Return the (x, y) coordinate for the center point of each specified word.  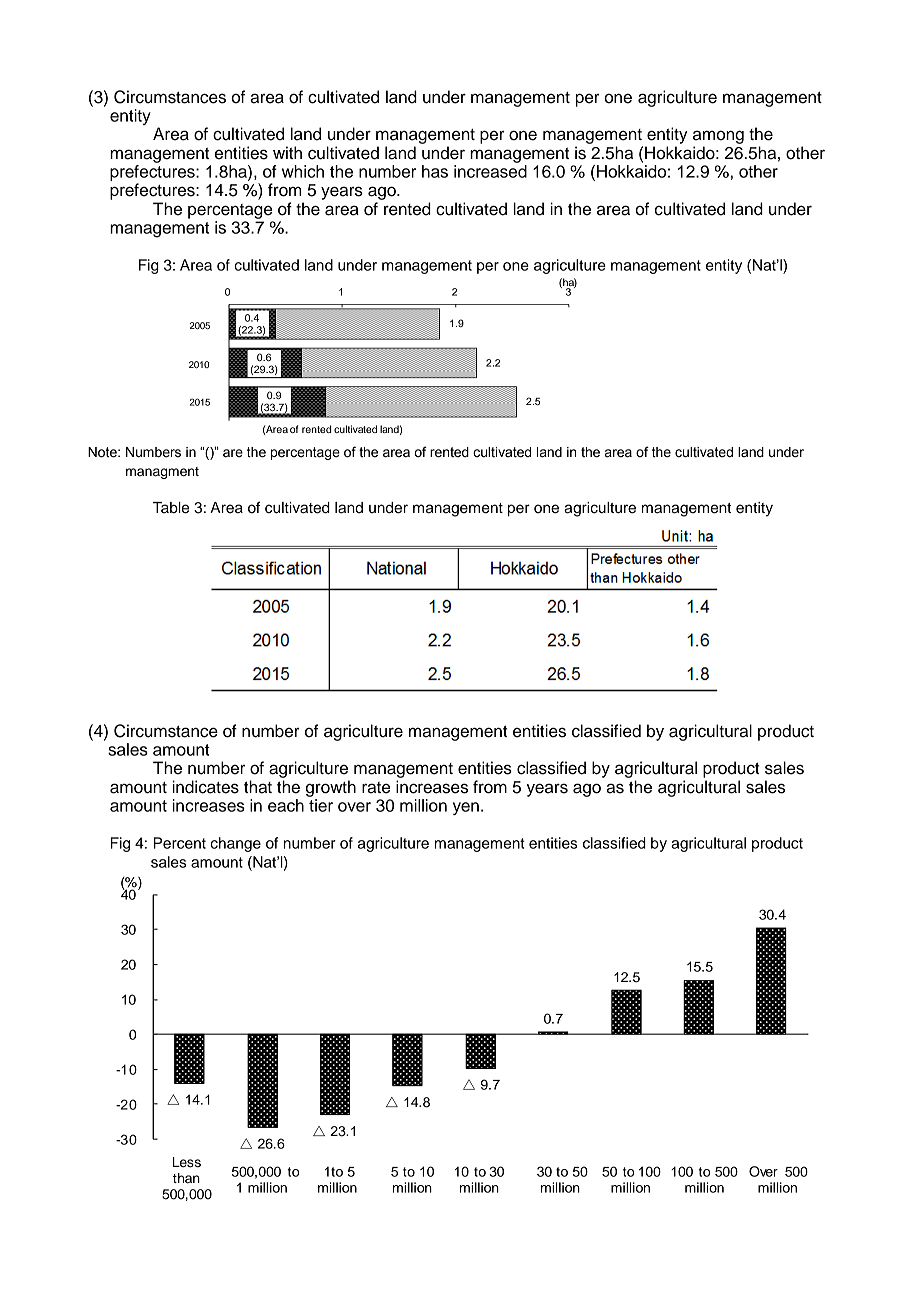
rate (376, 788)
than (186, 1178)
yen (466, 808)
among (718, 137)
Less (187, 1162)
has (435, 171)
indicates (205, 787)
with (287, 152)
